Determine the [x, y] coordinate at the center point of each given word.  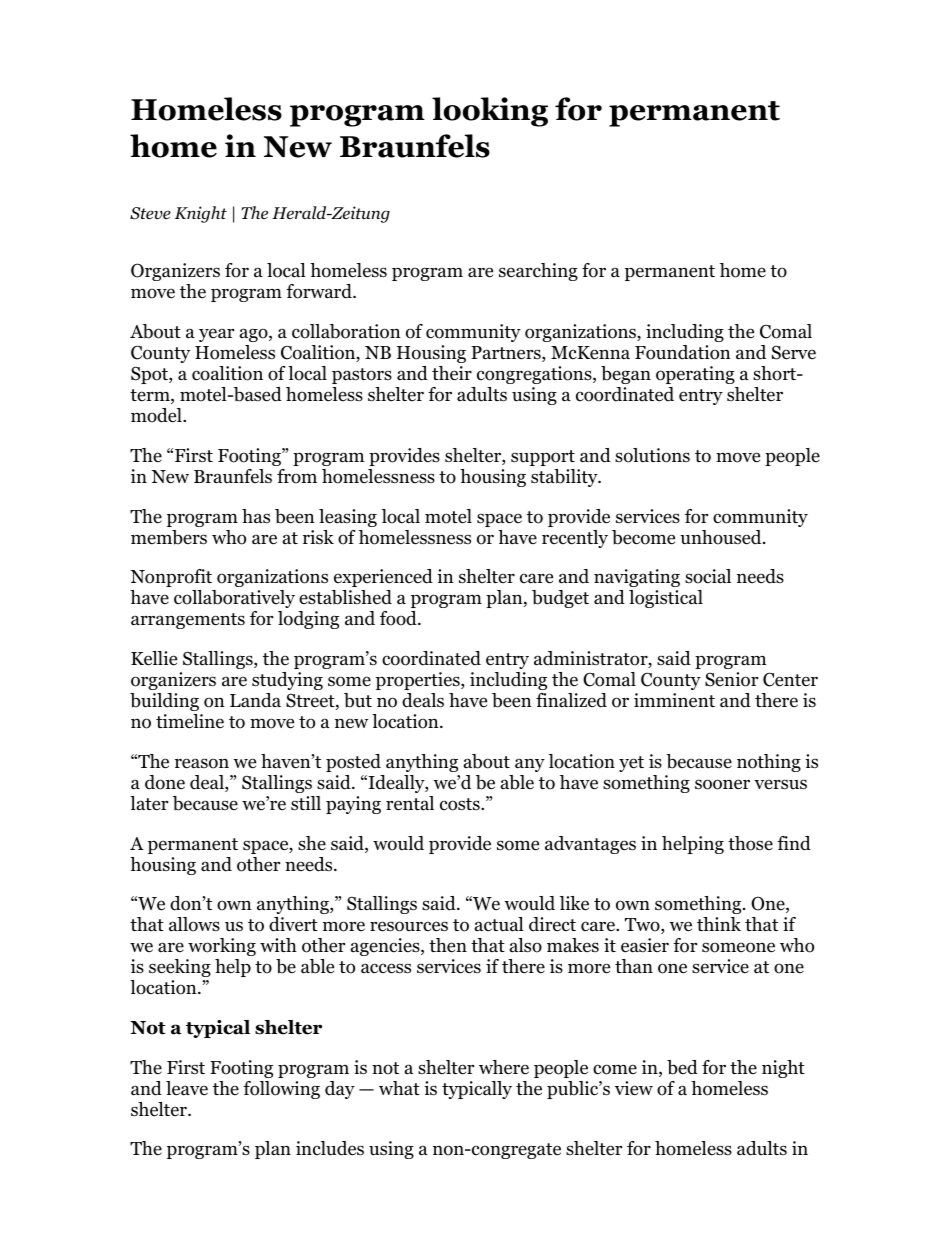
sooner [722, 784]
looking [490, 112]
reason [202, 763]
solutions [652, 455]
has [256, 516]
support [543, 458]
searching [538, 272]
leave [187, 1088]
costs [461, 804]
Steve [150, 213]
